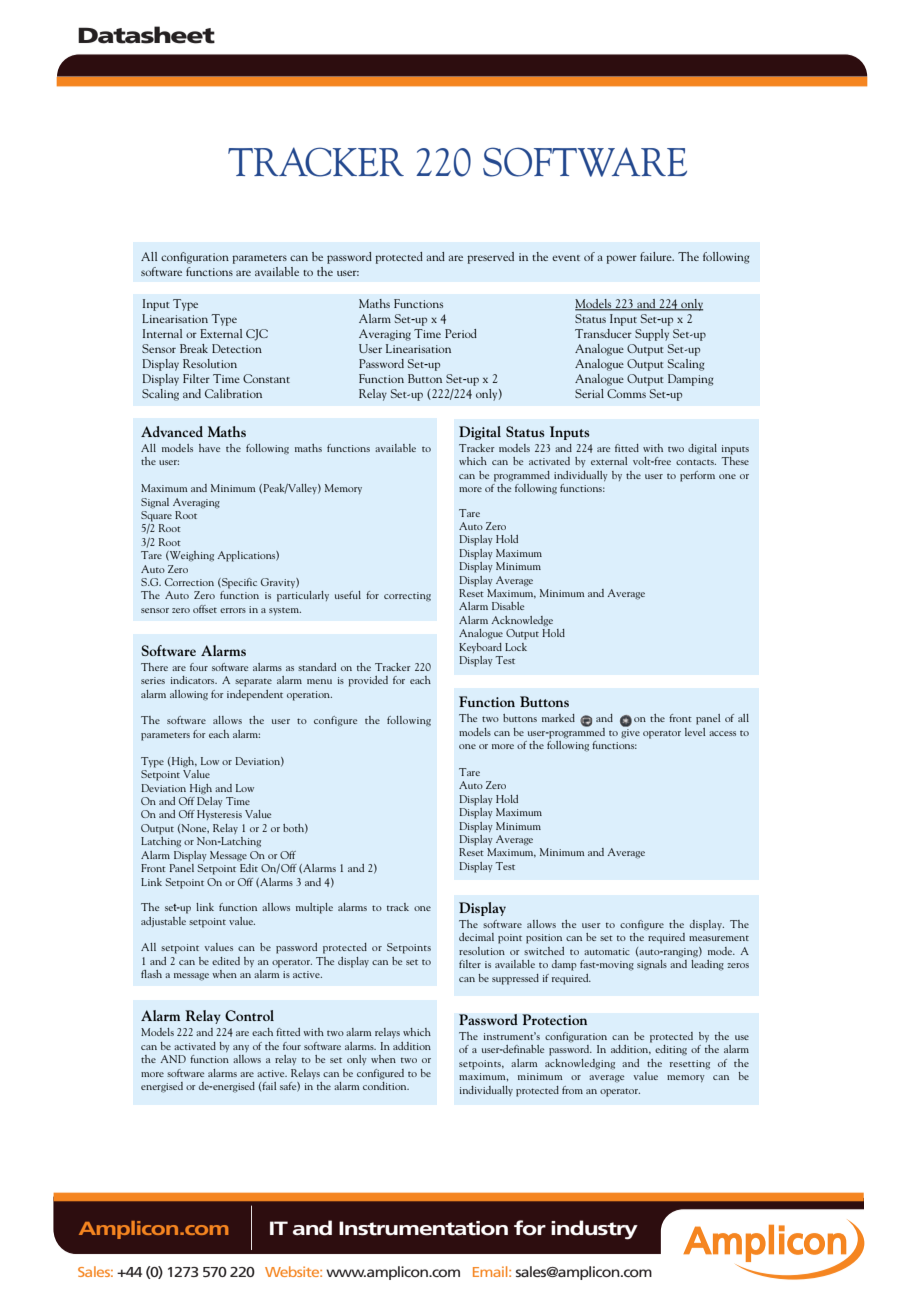  Describe the element at coordinates (209, 448) in the document. I see `have` at that location.
